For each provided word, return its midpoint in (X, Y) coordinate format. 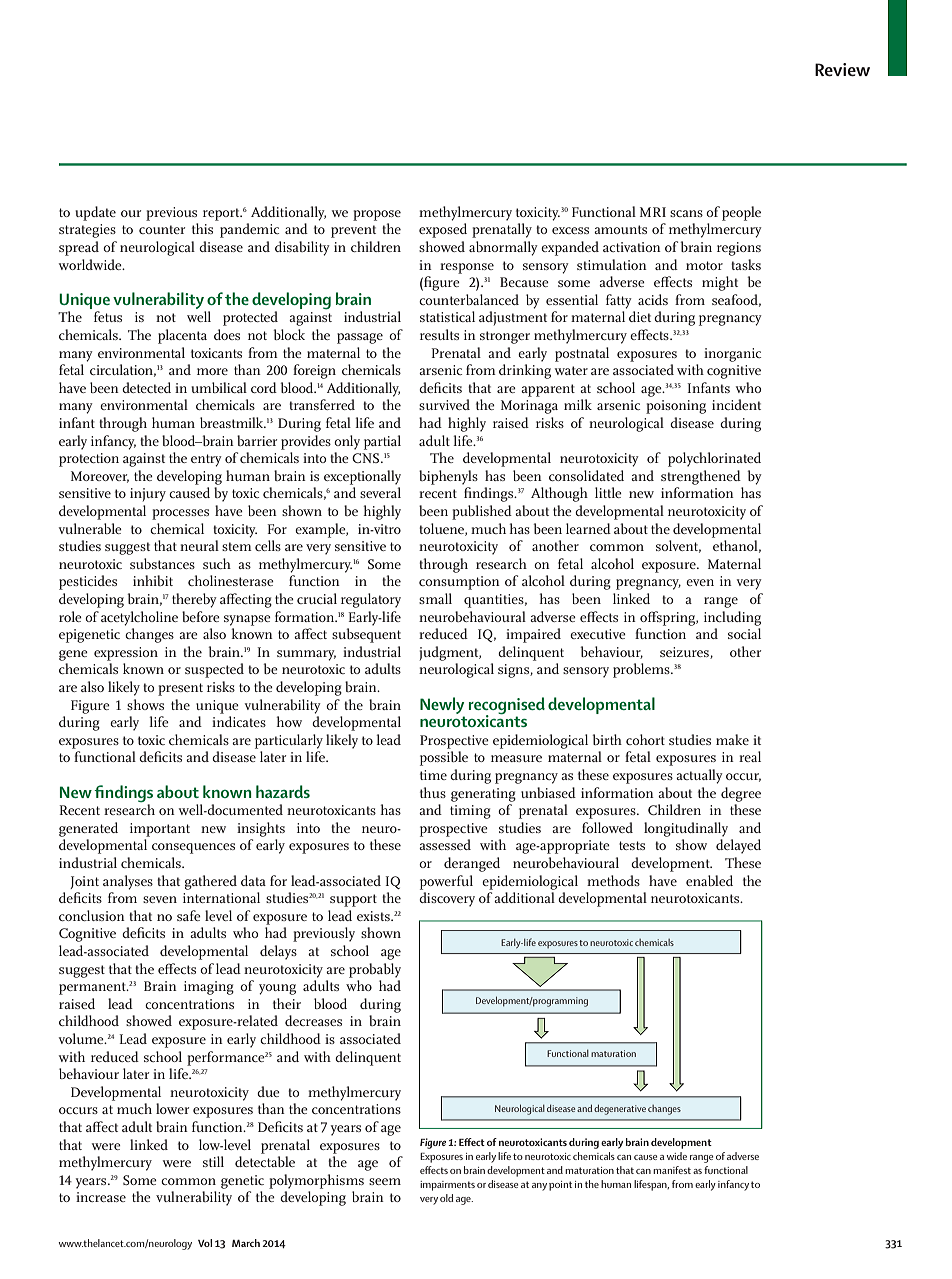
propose (377, 215)
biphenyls (448, 477)
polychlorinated (714, 459)
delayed (738, 846)
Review (842, 69)
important (160, 830)
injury (148, 495)
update (95, 213)
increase (101, 1197)
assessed (445, 844)
